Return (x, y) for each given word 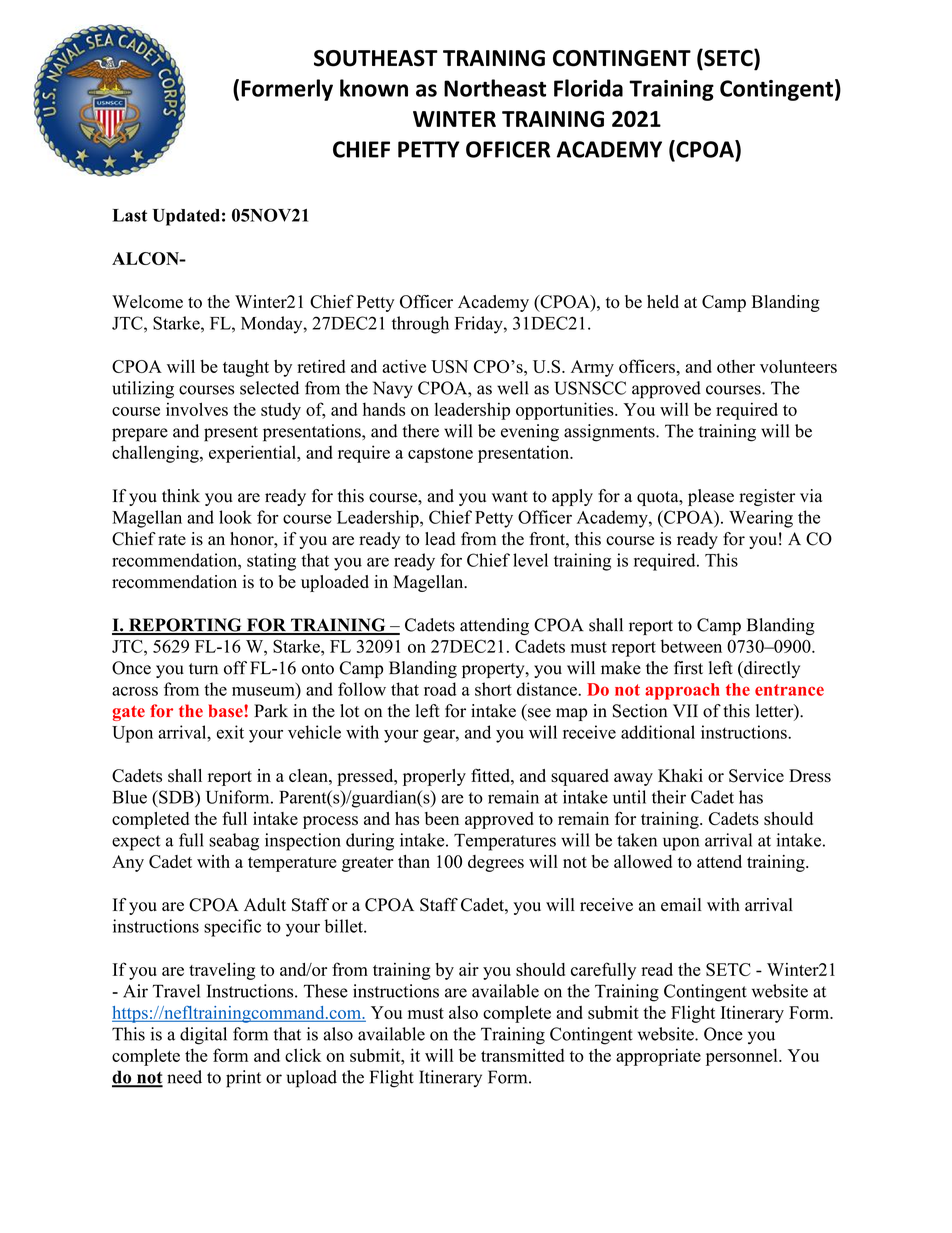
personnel (743, 1057)
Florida (588, 88)
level (530, 560)
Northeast (495, 88)
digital (203, 1036)
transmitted (522, 1055)
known (374, 88)
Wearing (761, 519)
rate (172, 539)
